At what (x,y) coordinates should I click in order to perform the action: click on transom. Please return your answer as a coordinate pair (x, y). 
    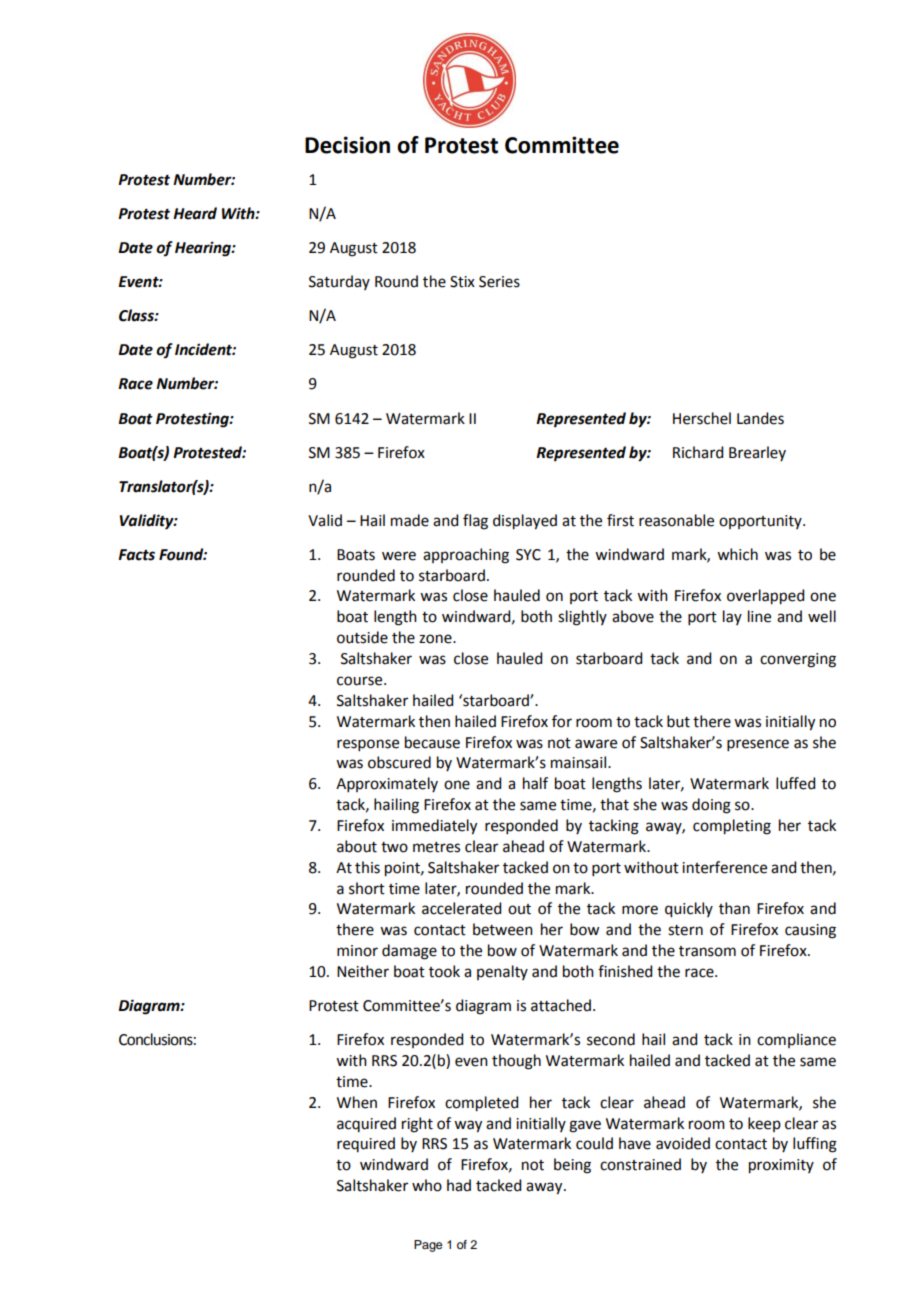
    Looking at the image, I should click on (707, 951).
